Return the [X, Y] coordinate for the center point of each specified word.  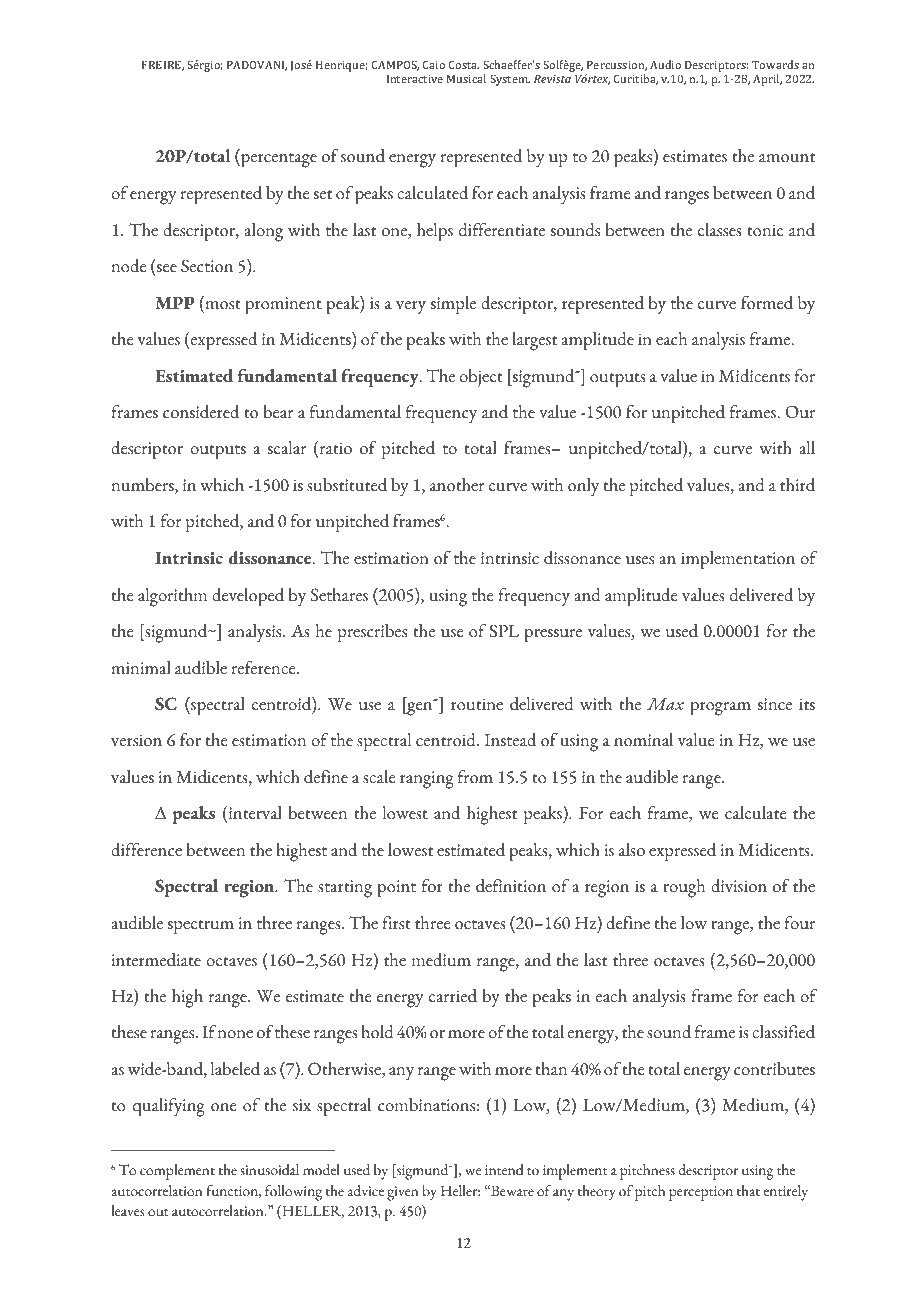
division [739, 886]
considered [201, 412]
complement [177, 1172]
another [457, 485]
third [797, 485]
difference [146, 850]
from [475, 777]
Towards [775, 64]
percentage [278, 160]
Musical [466, 78]
